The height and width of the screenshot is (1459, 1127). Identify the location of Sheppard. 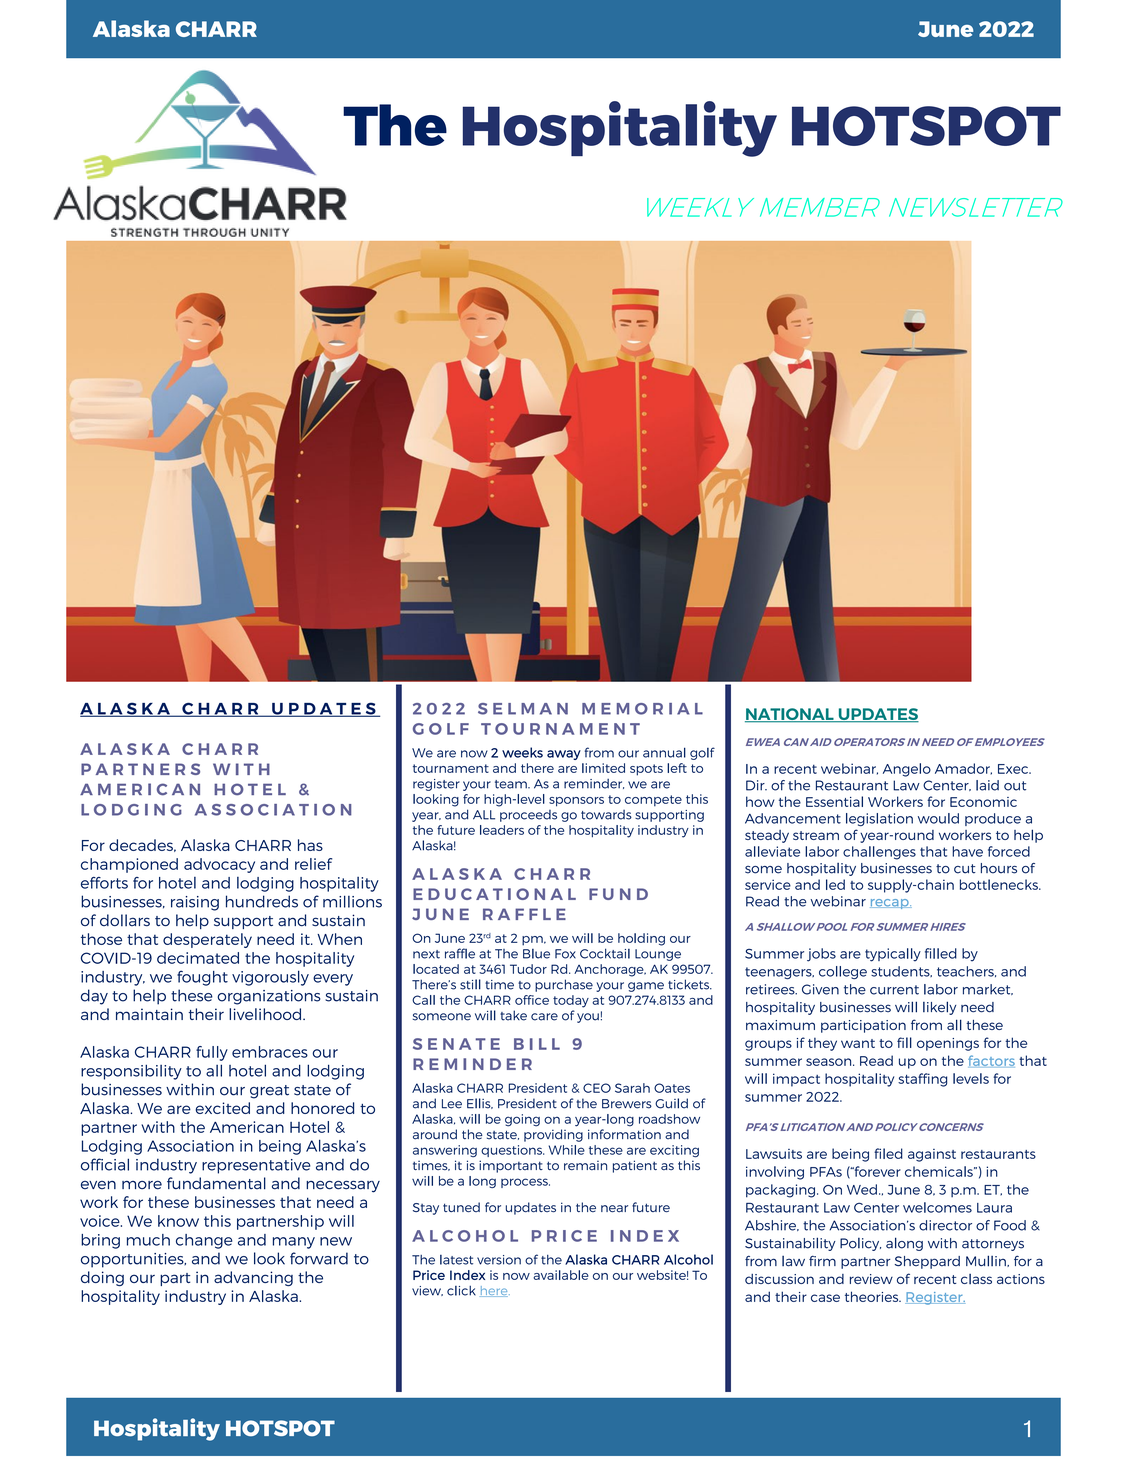
(927, 1262).
